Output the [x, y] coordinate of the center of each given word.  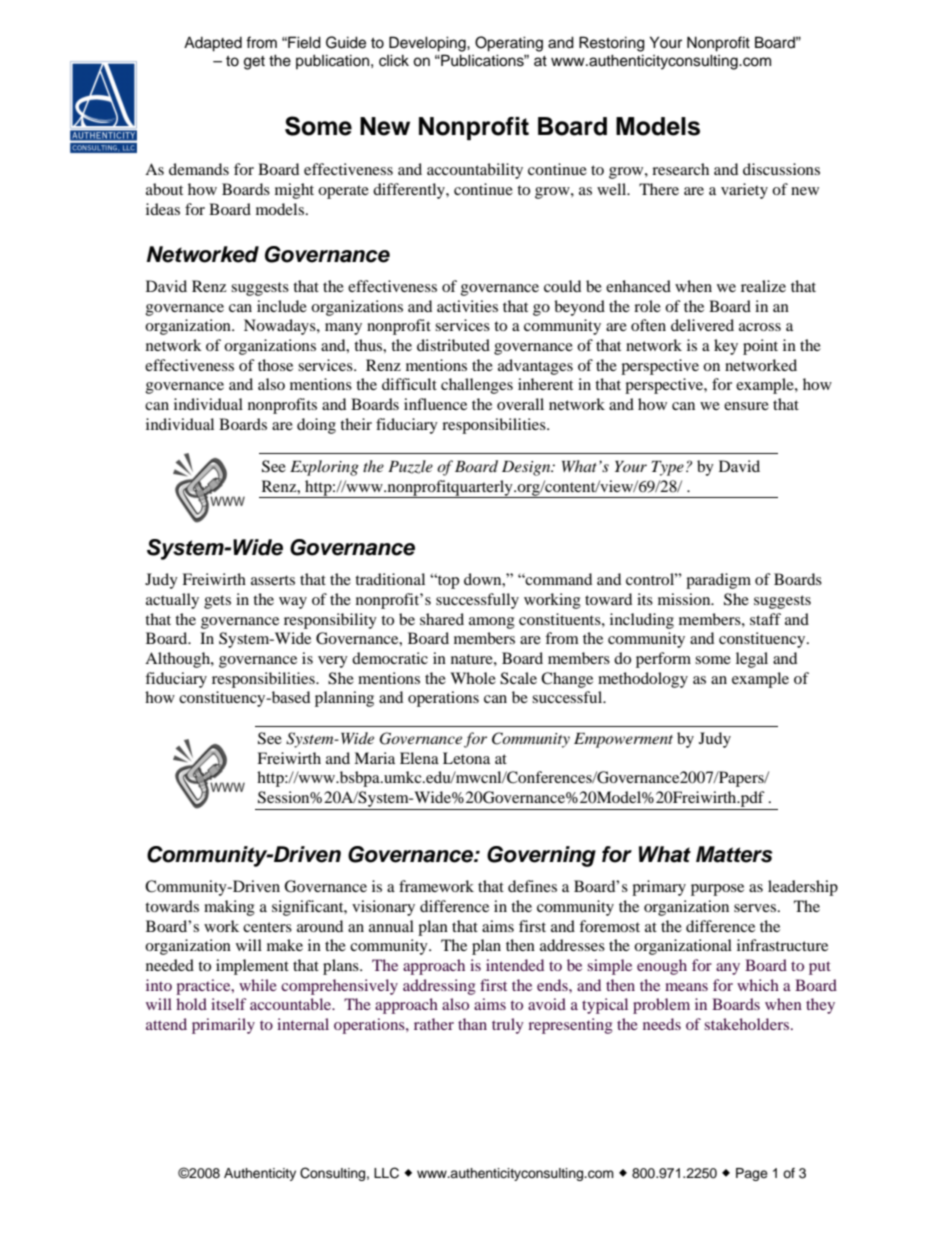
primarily [223, 1026]
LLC [386, 1173]
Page [752, 1174]
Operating [509, 44]
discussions [781, 169]
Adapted [213, 44]
